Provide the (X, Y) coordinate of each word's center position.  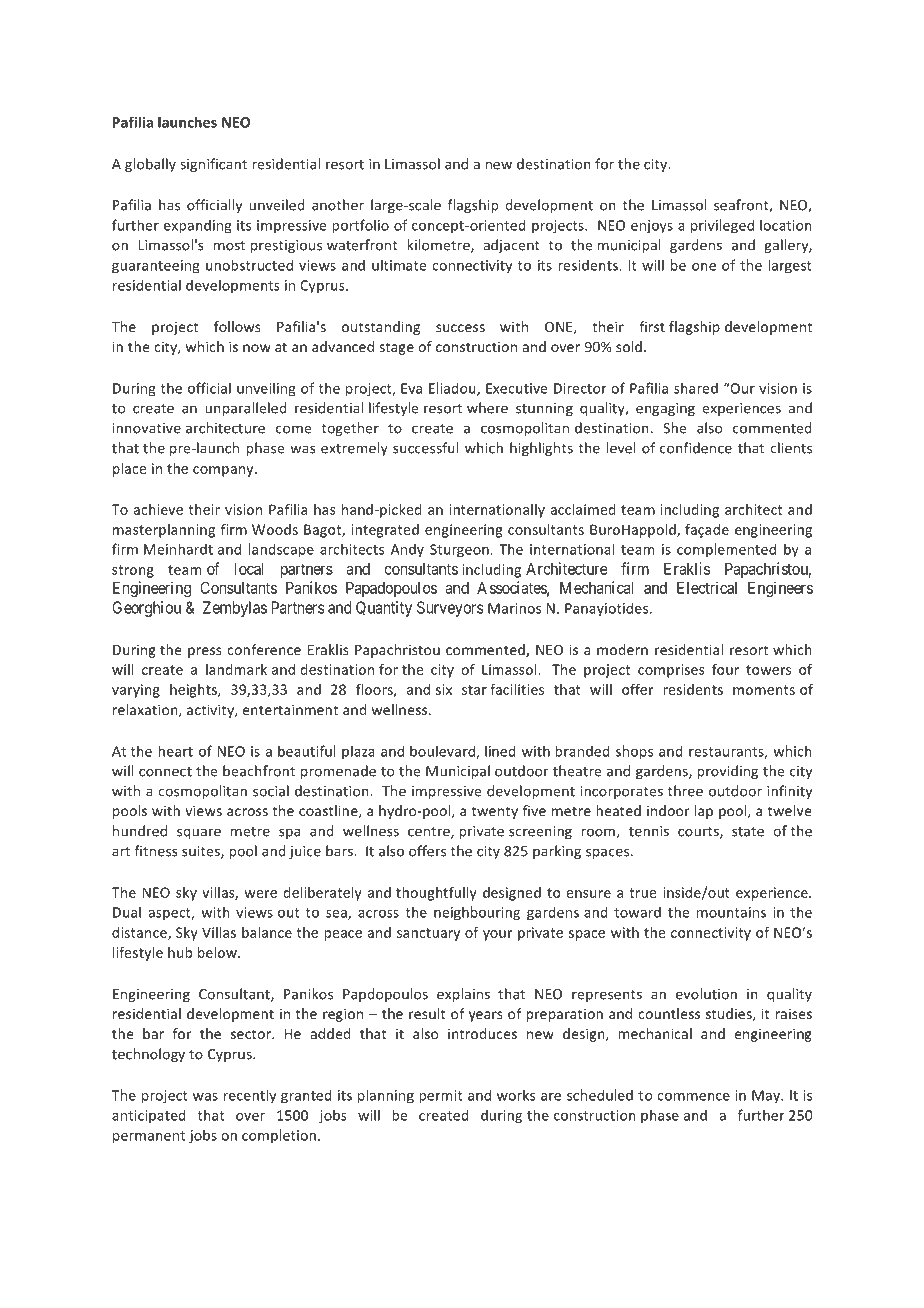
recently (250, 1096)
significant (213, 165)
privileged (722, 226)
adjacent (511, 246)
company (224, 471)
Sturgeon (460, 551)
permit (441, 1097)
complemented (726, 550)
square (199, 833)
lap (704, 812)
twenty (495, 812)
